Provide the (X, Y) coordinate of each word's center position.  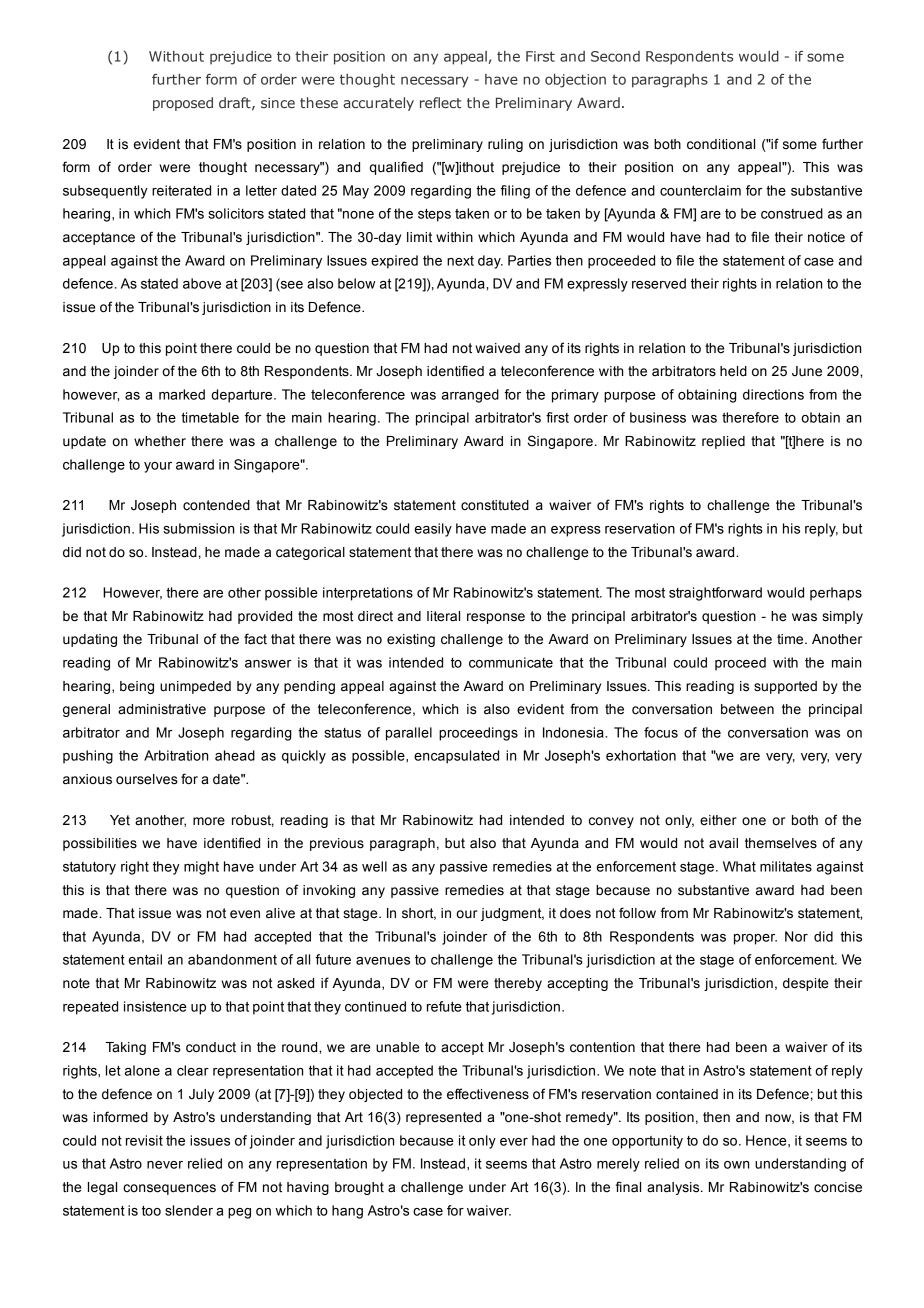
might (201, 868)
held (733, 371)
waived (497, 348)
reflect (441, 102)
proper (755, 939)
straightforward (715, 594)
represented (443, 1118)
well (374, 866)
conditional (721, 144)
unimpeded (195, 687)
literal (443, 616)
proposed (183, 104)
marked (182, 394)
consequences (169, 1189)
